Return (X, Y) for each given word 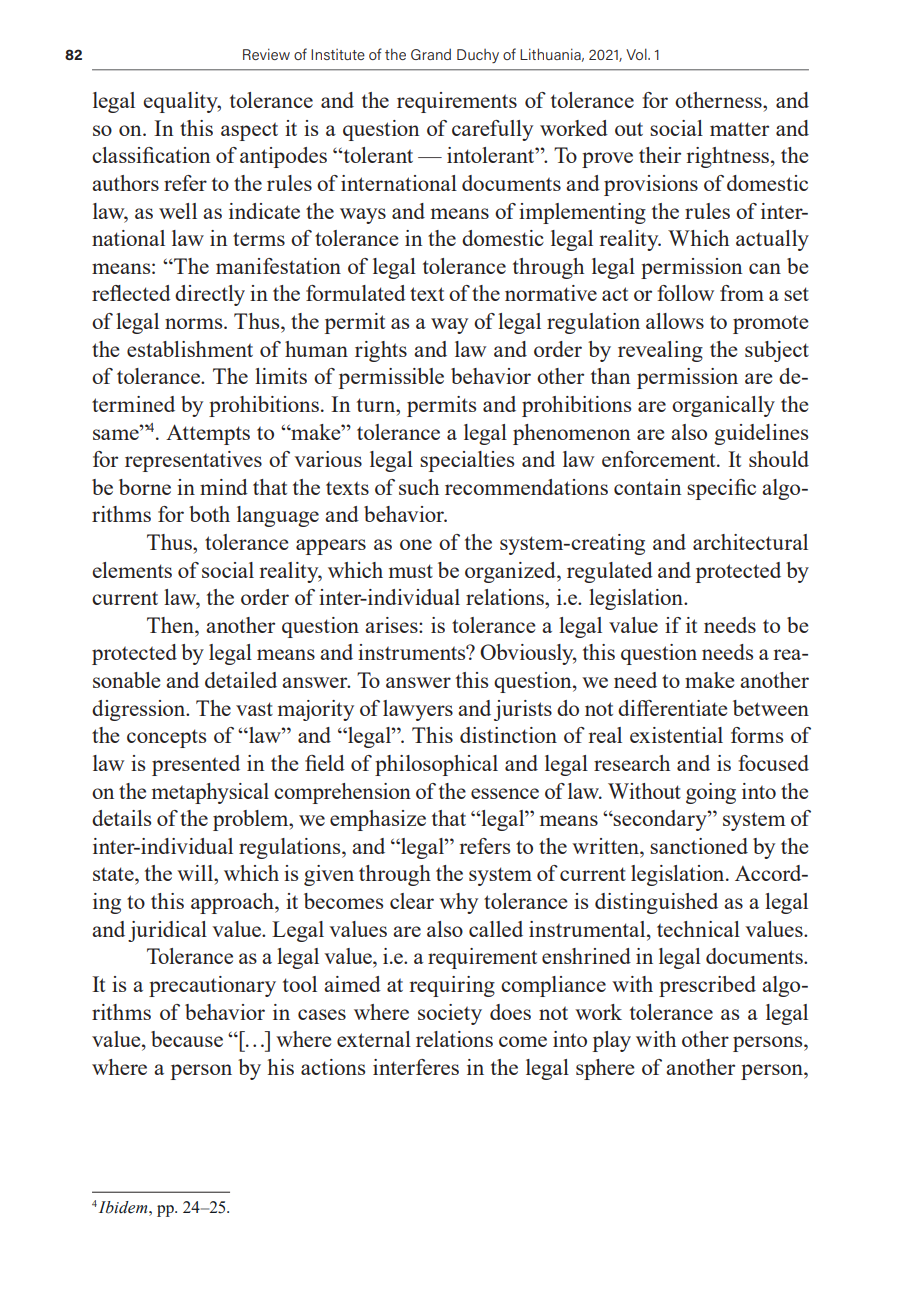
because (187, 1039)
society (450, 1014)
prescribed (707, 986)
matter (739, 129)
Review (266, 54)
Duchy (478, 56)
